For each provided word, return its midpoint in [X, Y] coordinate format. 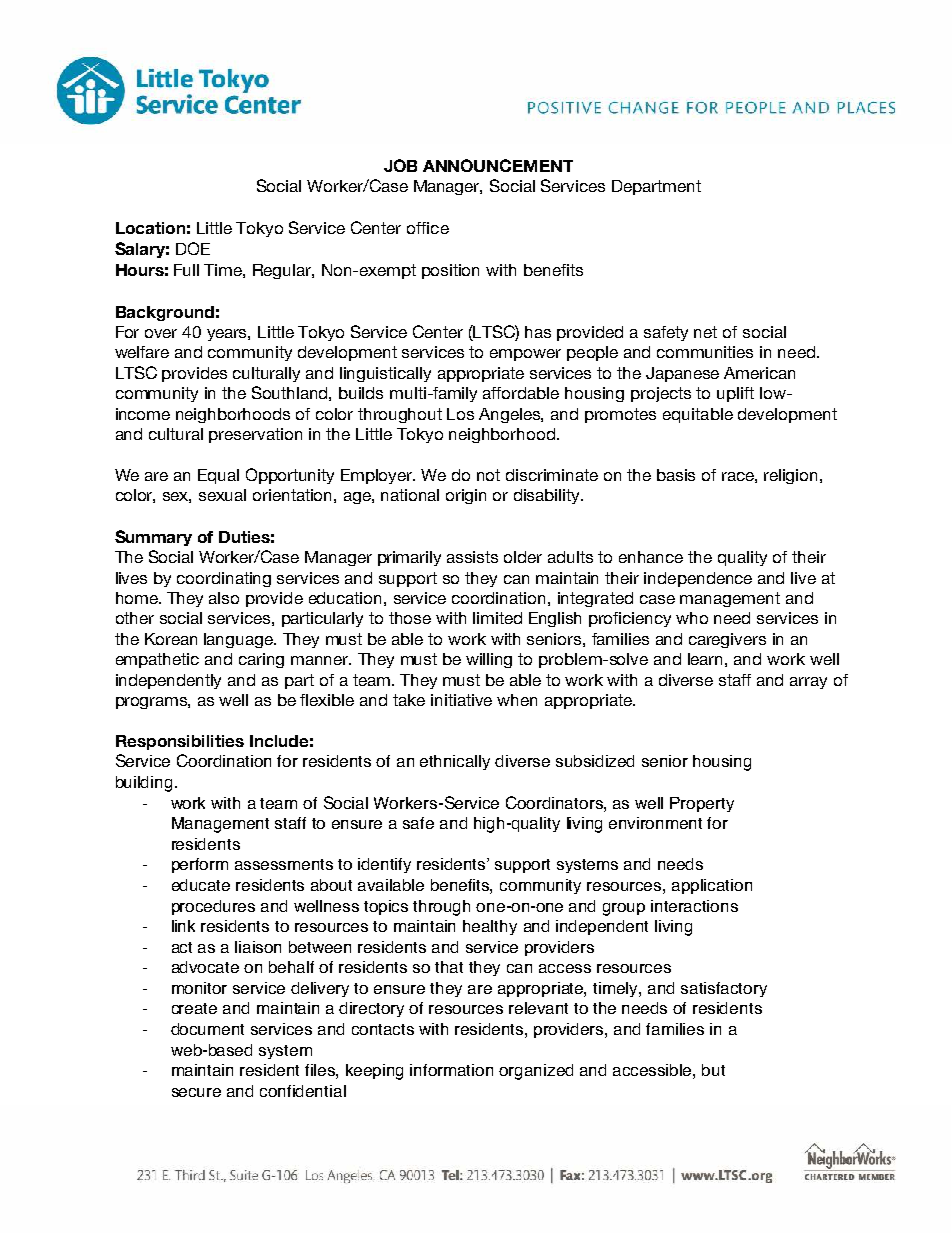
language [239, 640]
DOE [193, 248]
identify [384, 865]
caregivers [727, 640]
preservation [255, 435]
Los [460, 414]
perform [200, 865]
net [705, 332]
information [451, 1070]
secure [196, 1092]
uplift [735, 394]
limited [497, 618]
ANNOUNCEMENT [498, 165]
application [712, 886]
